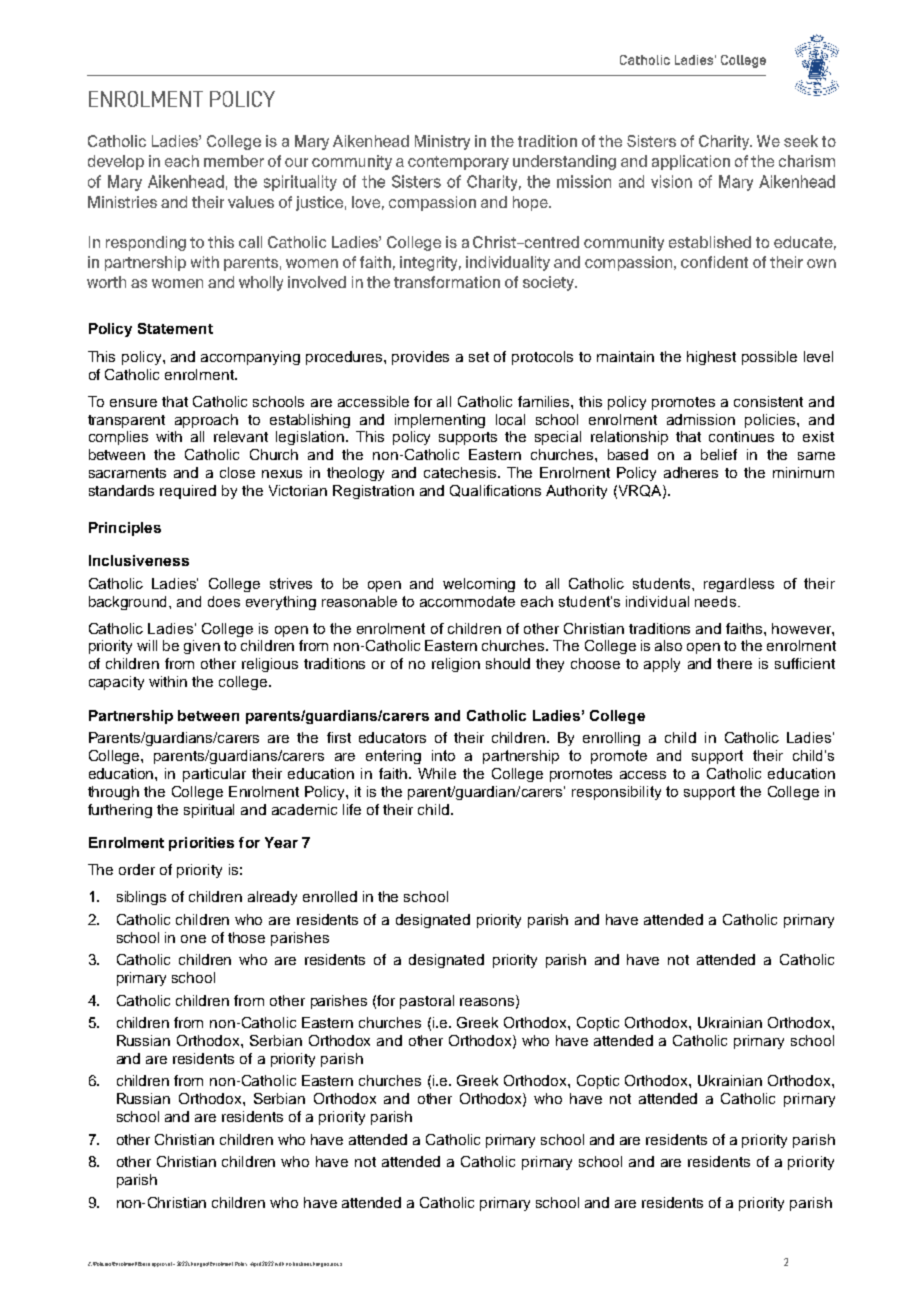 The height and width of the document is (1308, 924). What do you see at coordinates (711, 358) in the document?
I see `highest` at bounding box center [711, 358].
